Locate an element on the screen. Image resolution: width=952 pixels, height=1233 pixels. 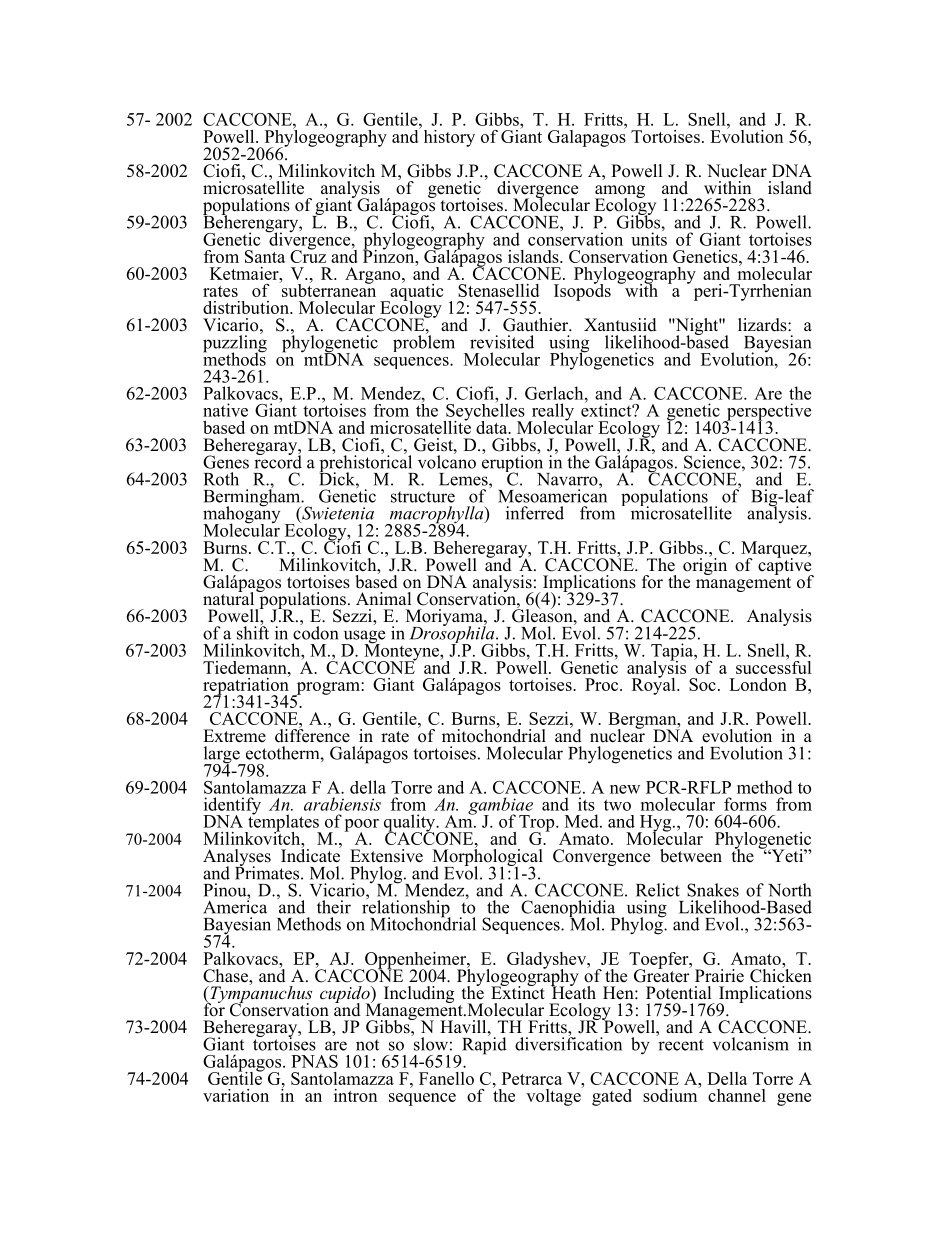
between is located at coordinates (691, 856).
